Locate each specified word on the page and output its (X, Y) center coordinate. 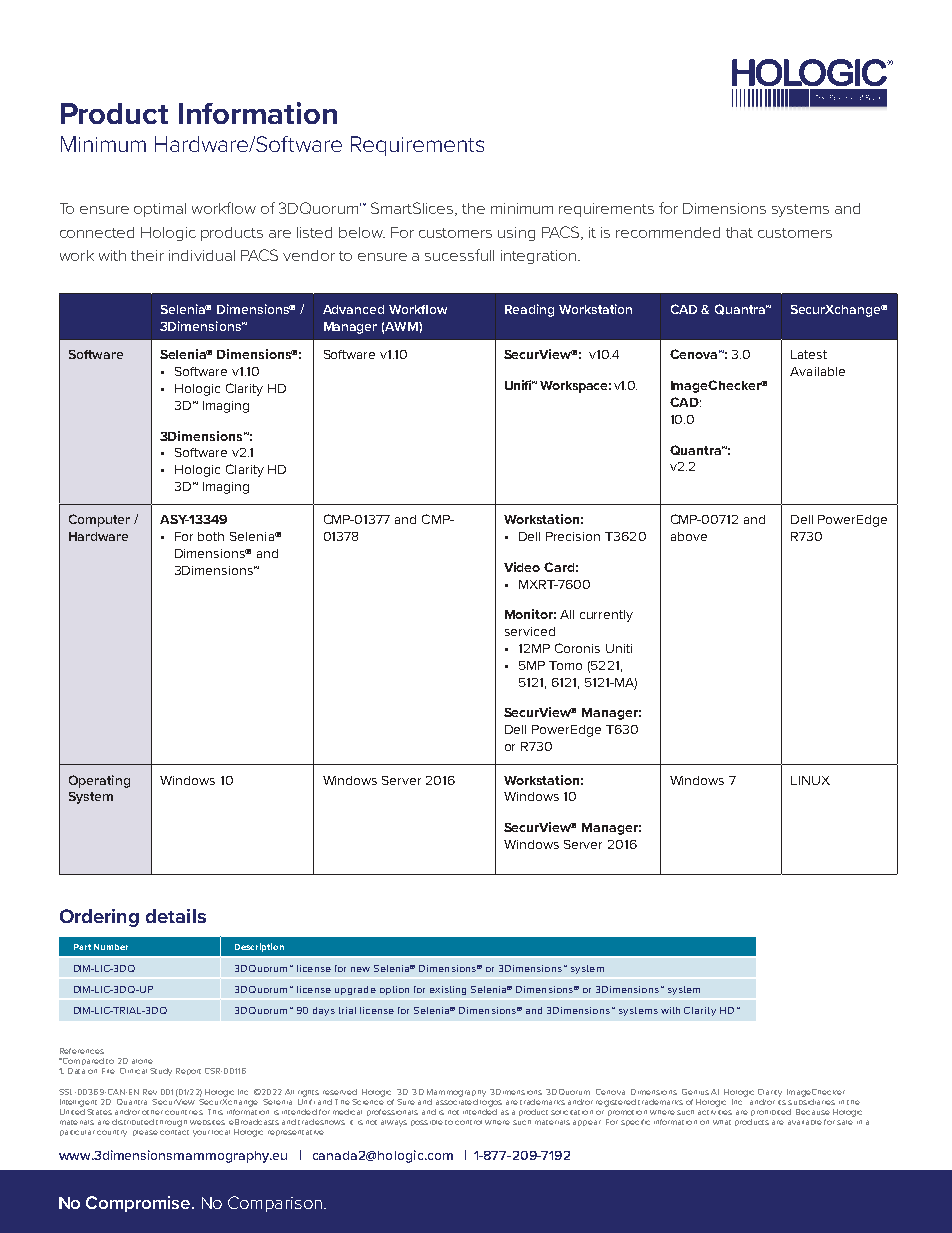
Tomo (565, 665)
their (147, 255)
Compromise (139, 1204)
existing (448, 990)
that (739, 232)
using (516, 234)
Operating (99, 781)
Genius (695, 1092)
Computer (99, 520)
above (689, 536)
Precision (573, 536)
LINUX (810, 780)
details (176, 916)
